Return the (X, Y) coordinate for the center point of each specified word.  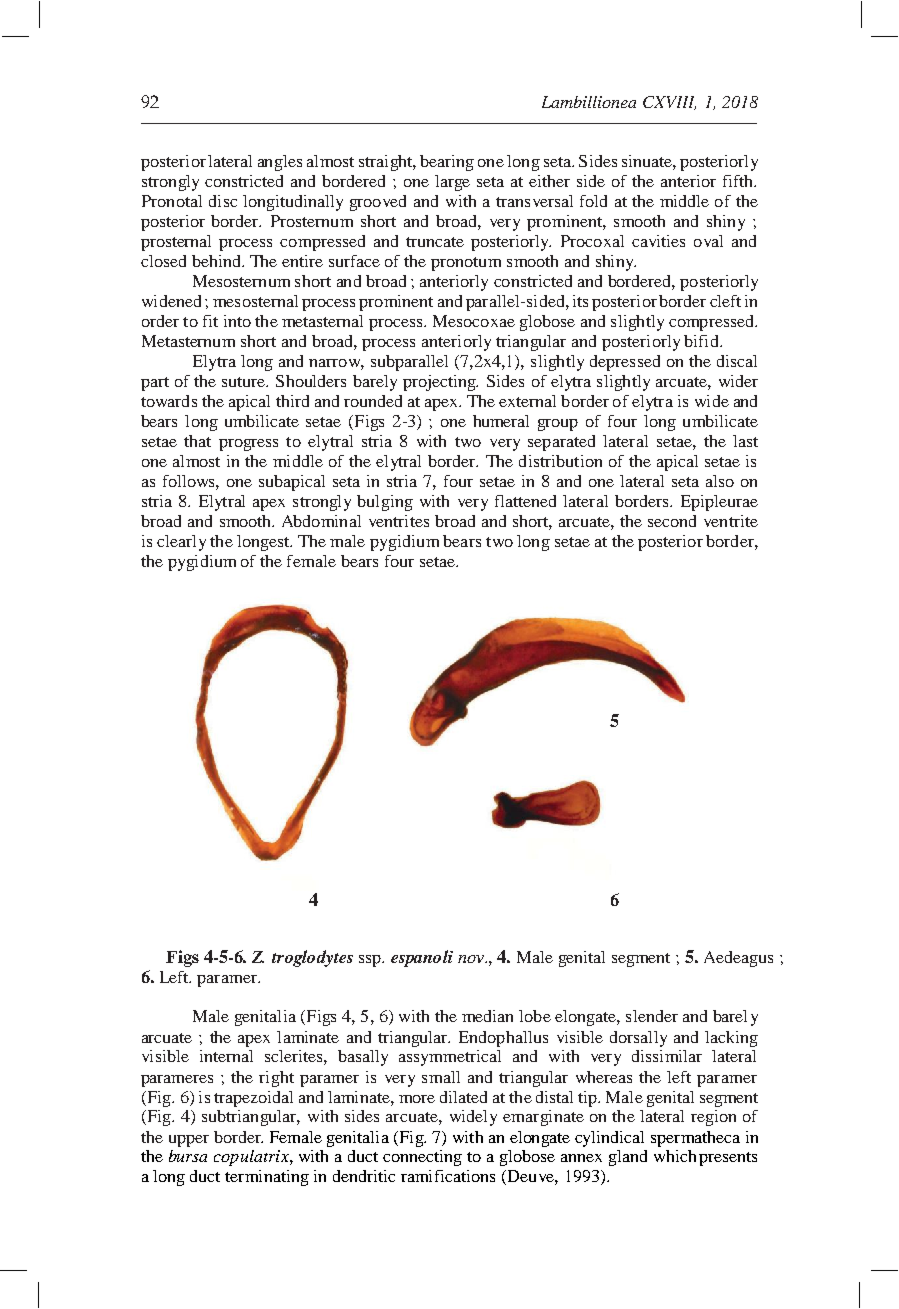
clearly (181, 543)
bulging (385, 503)
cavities (658, 241)
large (452, 183)
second (672, 521)
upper (189, 1141)
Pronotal (172, 201)
